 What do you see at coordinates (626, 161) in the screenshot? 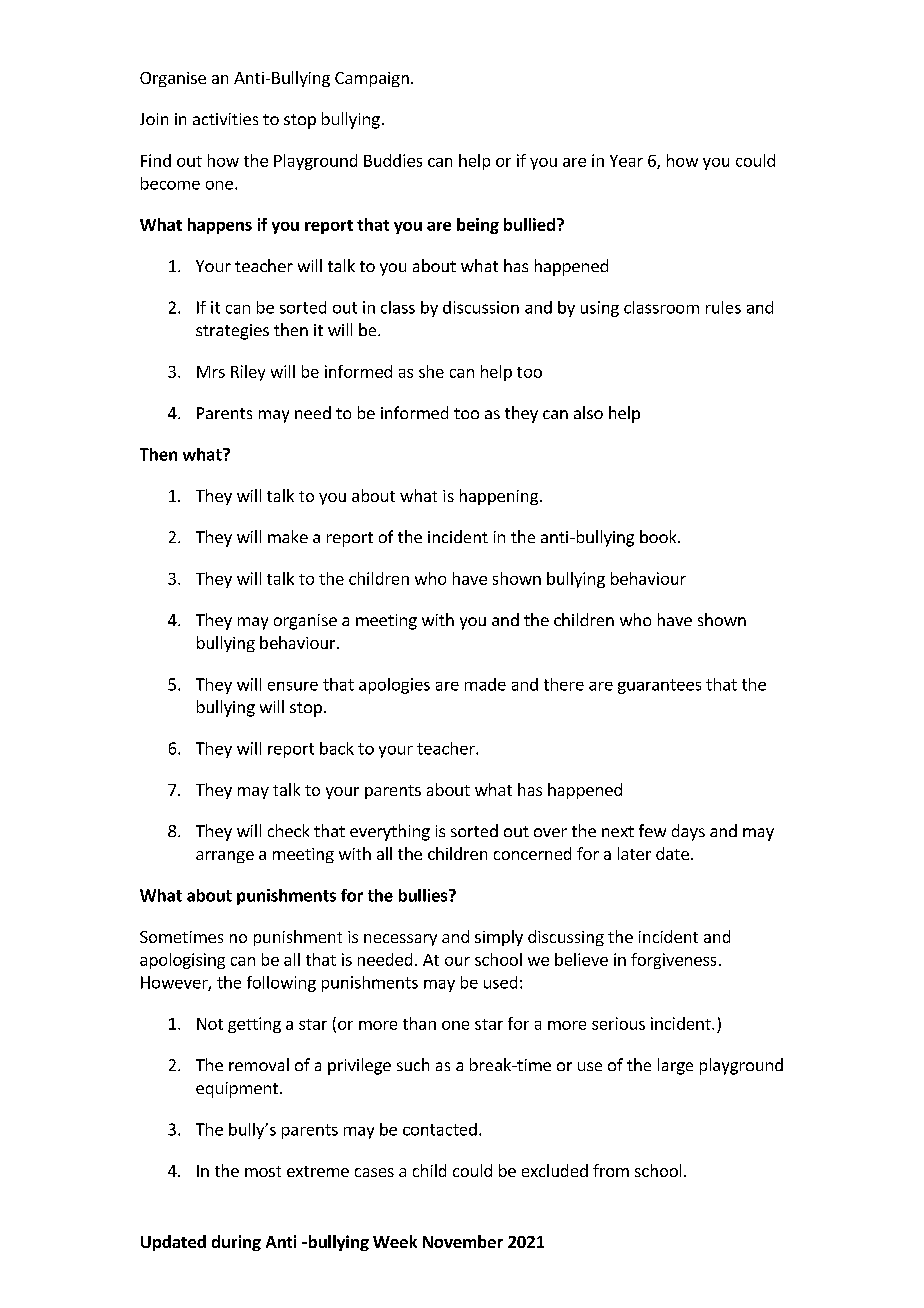
I see `Year` at bounding box center [626, 161].
